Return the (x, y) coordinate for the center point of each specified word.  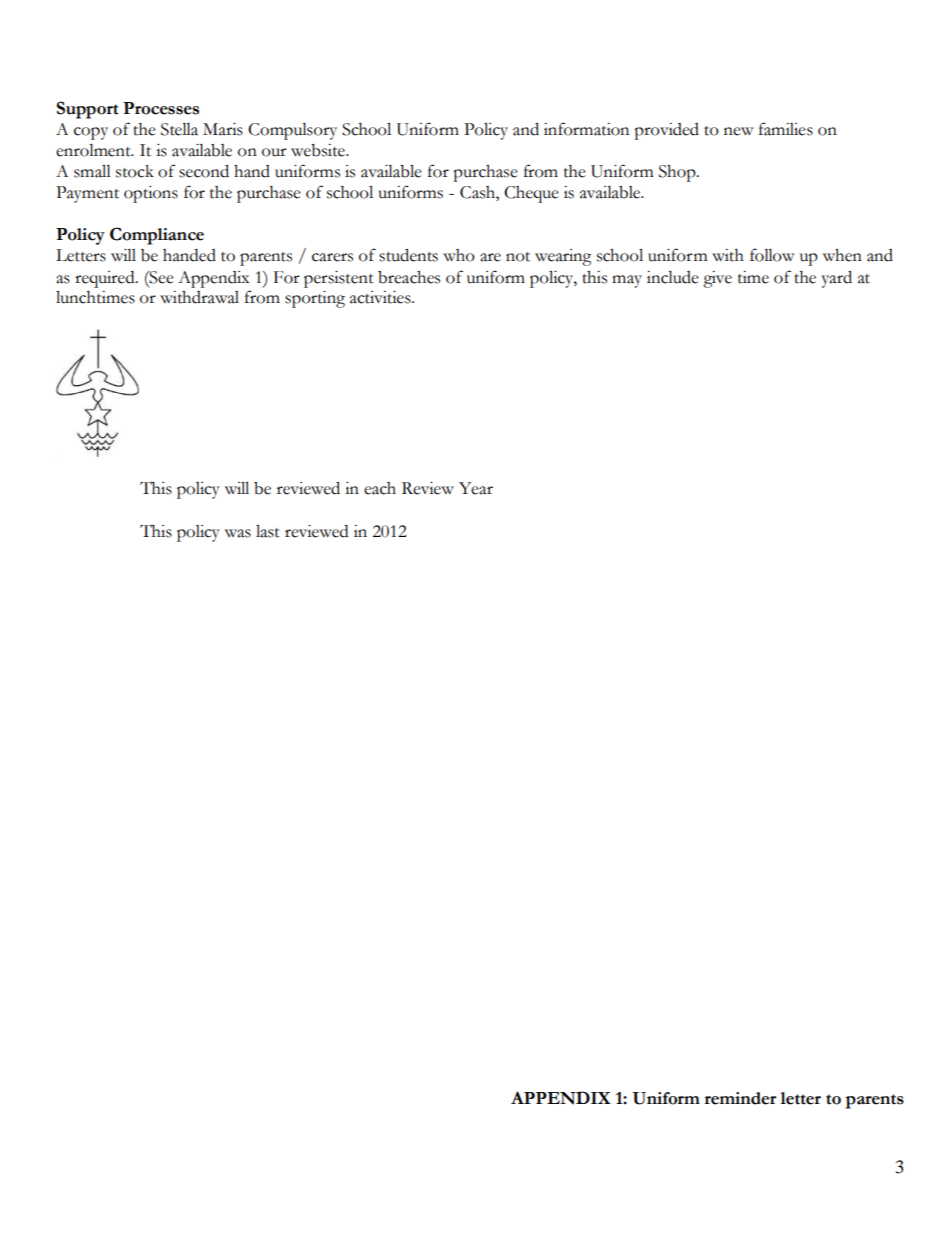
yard (837, 279)
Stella (179, 129)
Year (476, 488)
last (268, 531)
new (739, 131)
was (238, 533)
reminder (740, 1098)
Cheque (531, 194)
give (717, 279)
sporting (315, 299)
